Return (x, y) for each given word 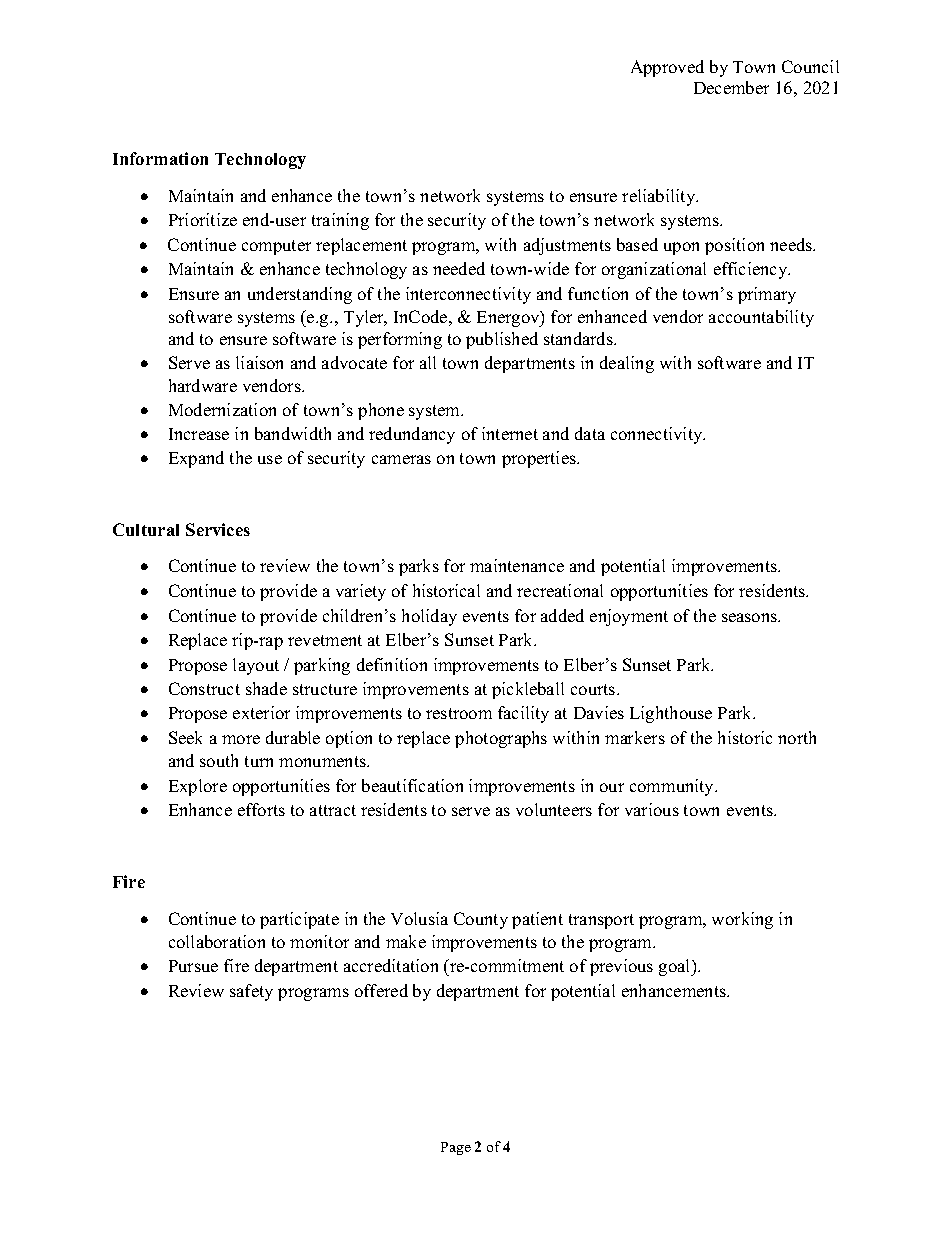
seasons (751, 617)
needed (459, 268)
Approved (667, 68)
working (742, 920)
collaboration (217, 941)
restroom (459, 713)
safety (251, 992)
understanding (300, 295)
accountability (761, 318)
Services (218, 529)
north (797, 737)
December (731, 87)
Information (160, 158)
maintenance (517, 565)
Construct (204, 688)
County (481, 920)
